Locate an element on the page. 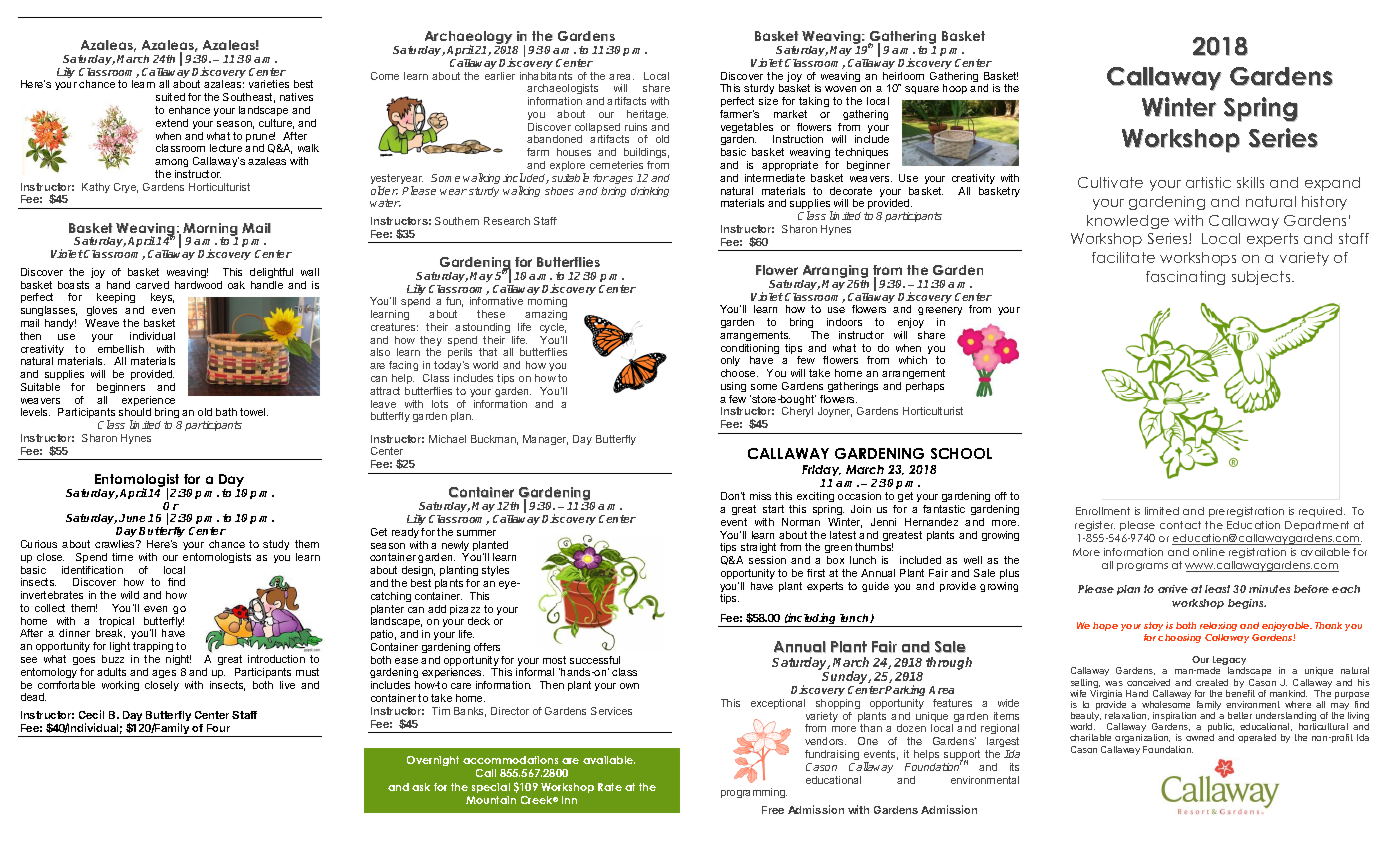  bath is located at coordinates (226, 412).
